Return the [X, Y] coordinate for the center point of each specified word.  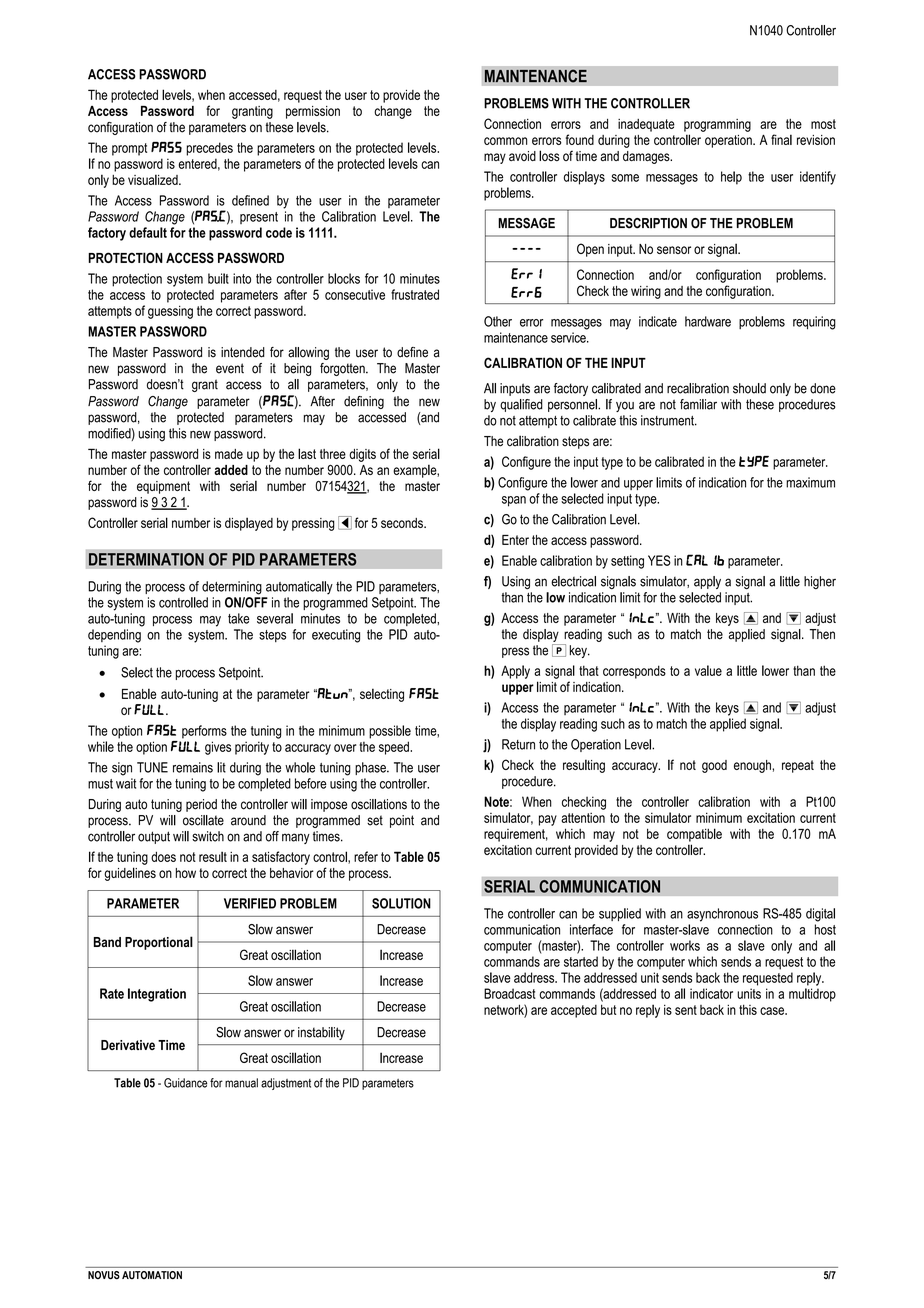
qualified [521, 405]
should [749, 388]
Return [518, 744]
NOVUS [104, 1275]
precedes [209, 149]
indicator [711, 993]
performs [204, 732]
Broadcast [510, 993]
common [505, 141]
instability [321, 1033]
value [708, 670]
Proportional [159, 943]
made [229, 454]
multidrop [812, 995]
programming [717, 125]
